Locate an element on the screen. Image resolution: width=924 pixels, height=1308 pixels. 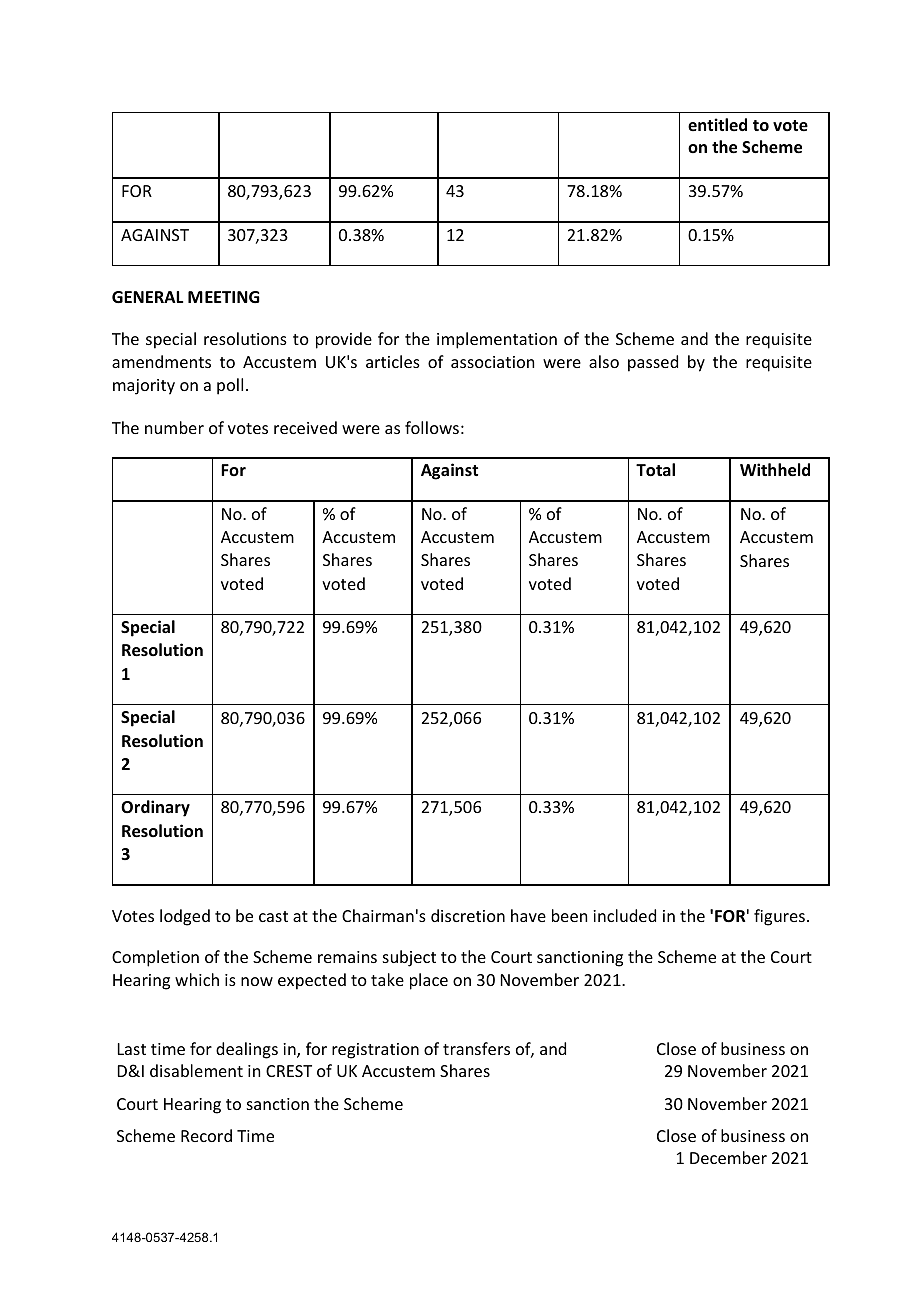
Total is located at coordinates (655, 470).
